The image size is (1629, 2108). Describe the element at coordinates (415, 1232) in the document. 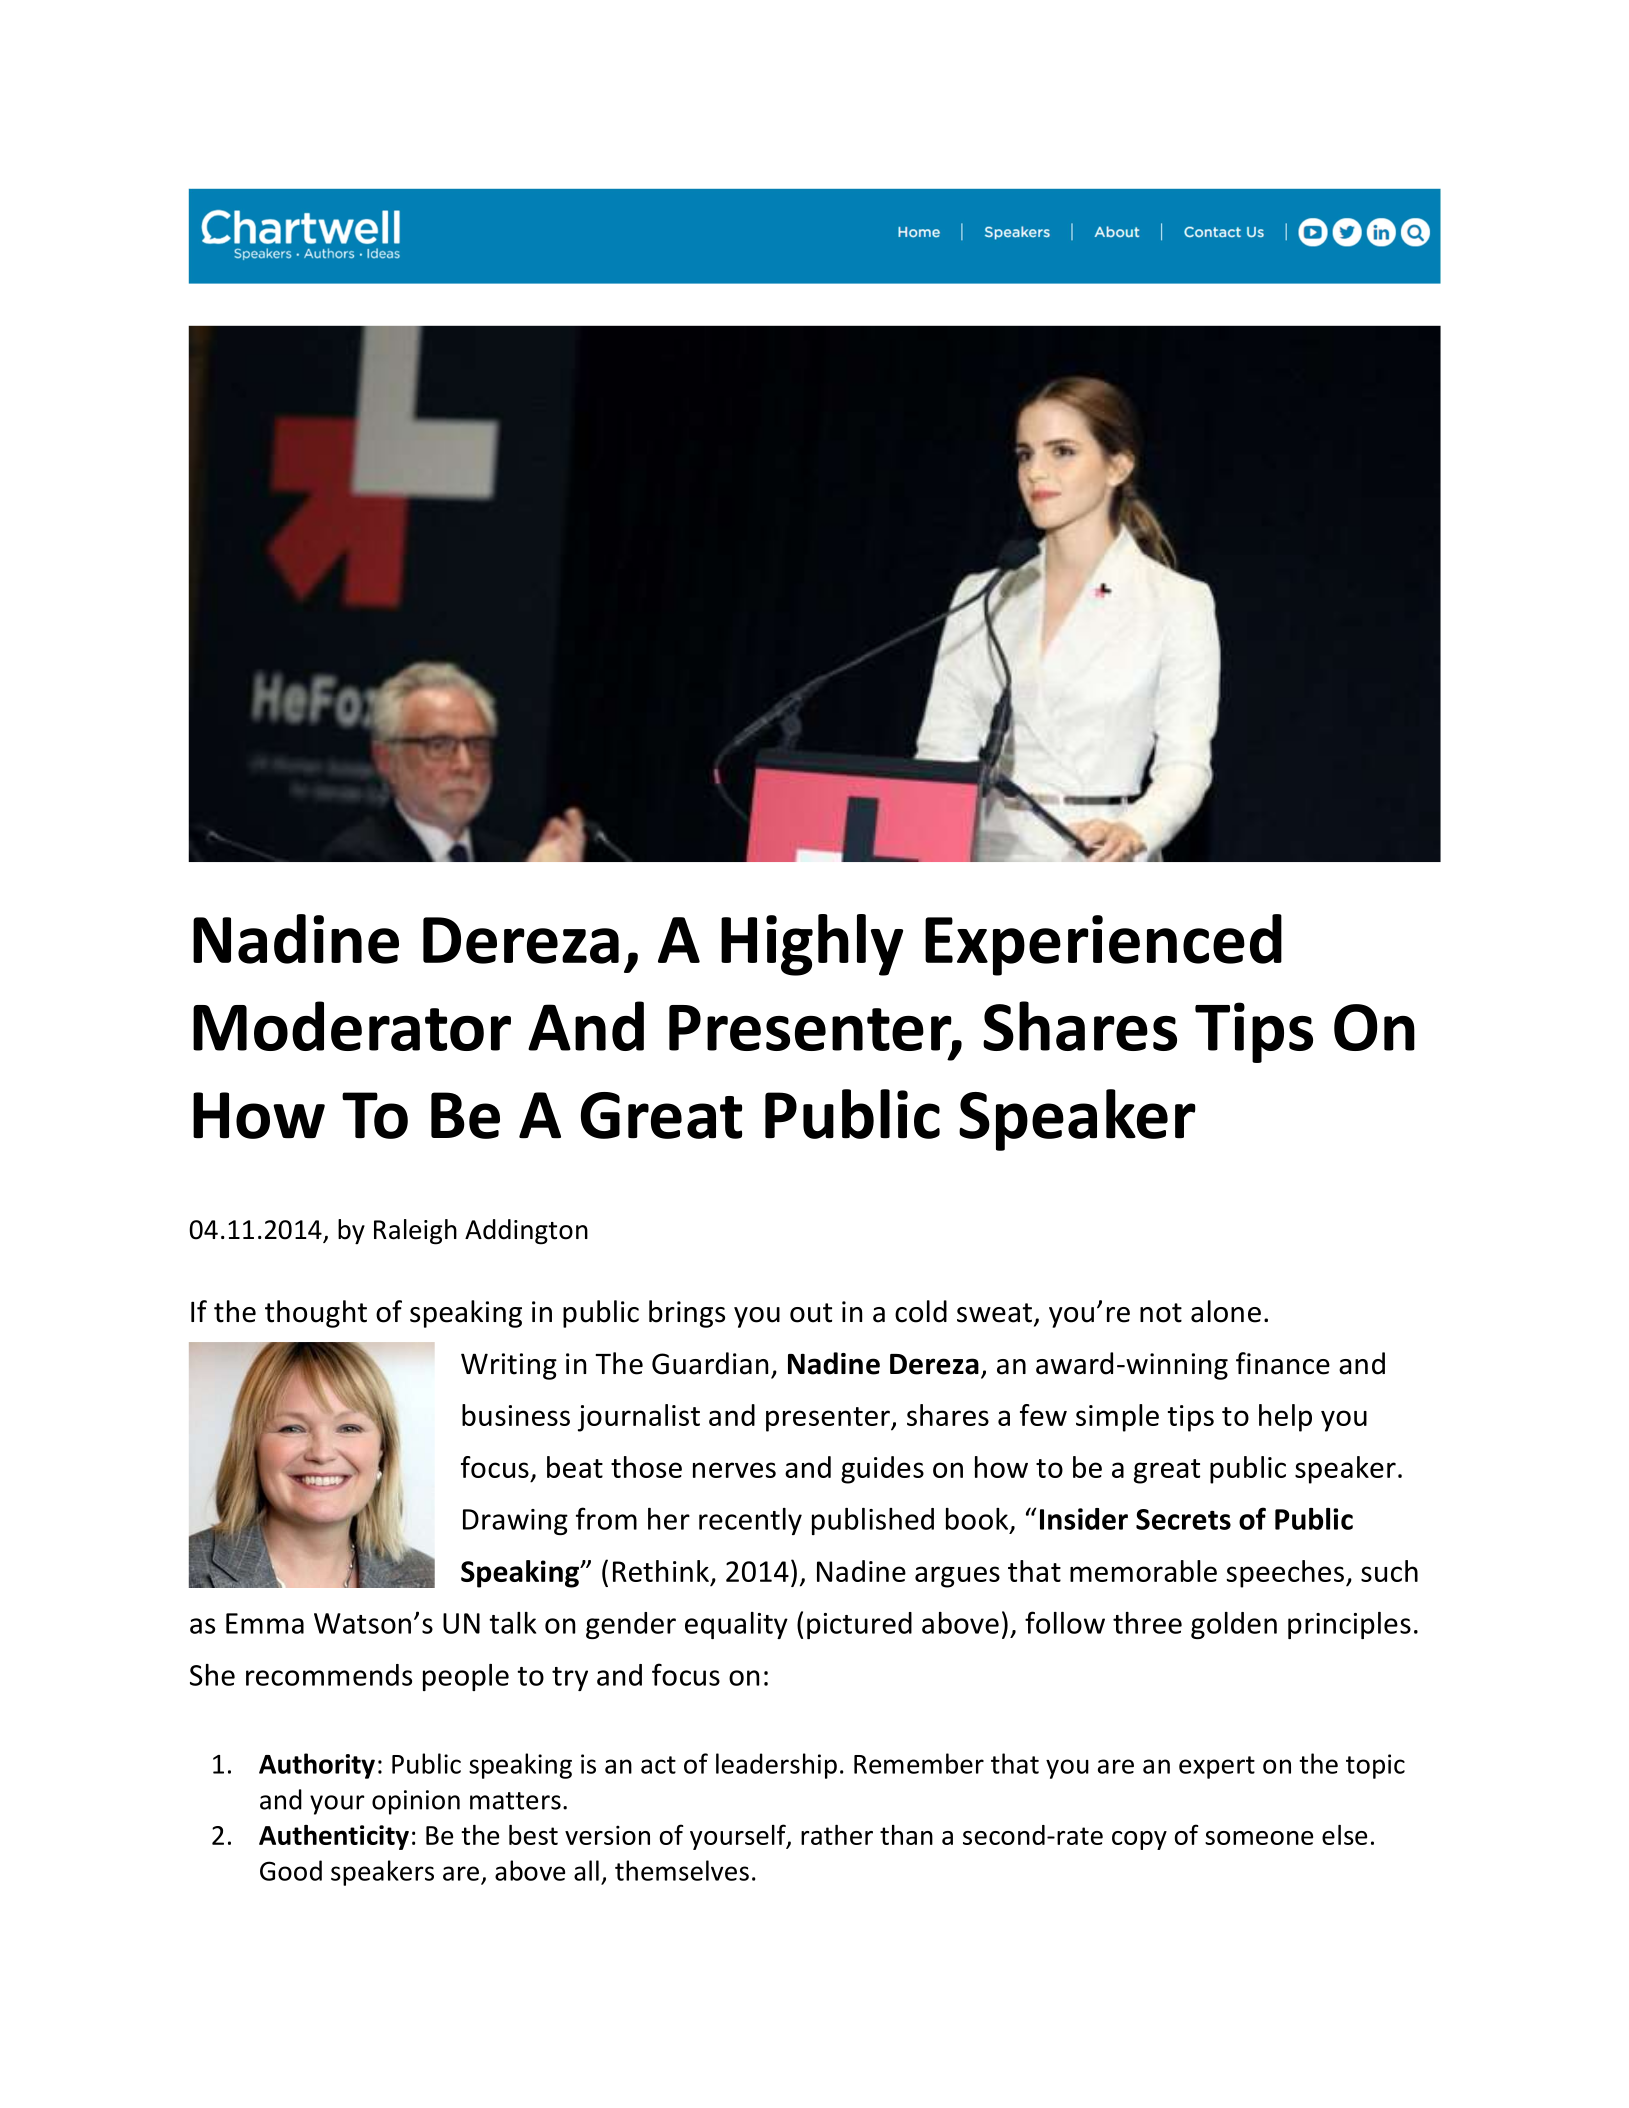

I see `Raleigh` at that location.
